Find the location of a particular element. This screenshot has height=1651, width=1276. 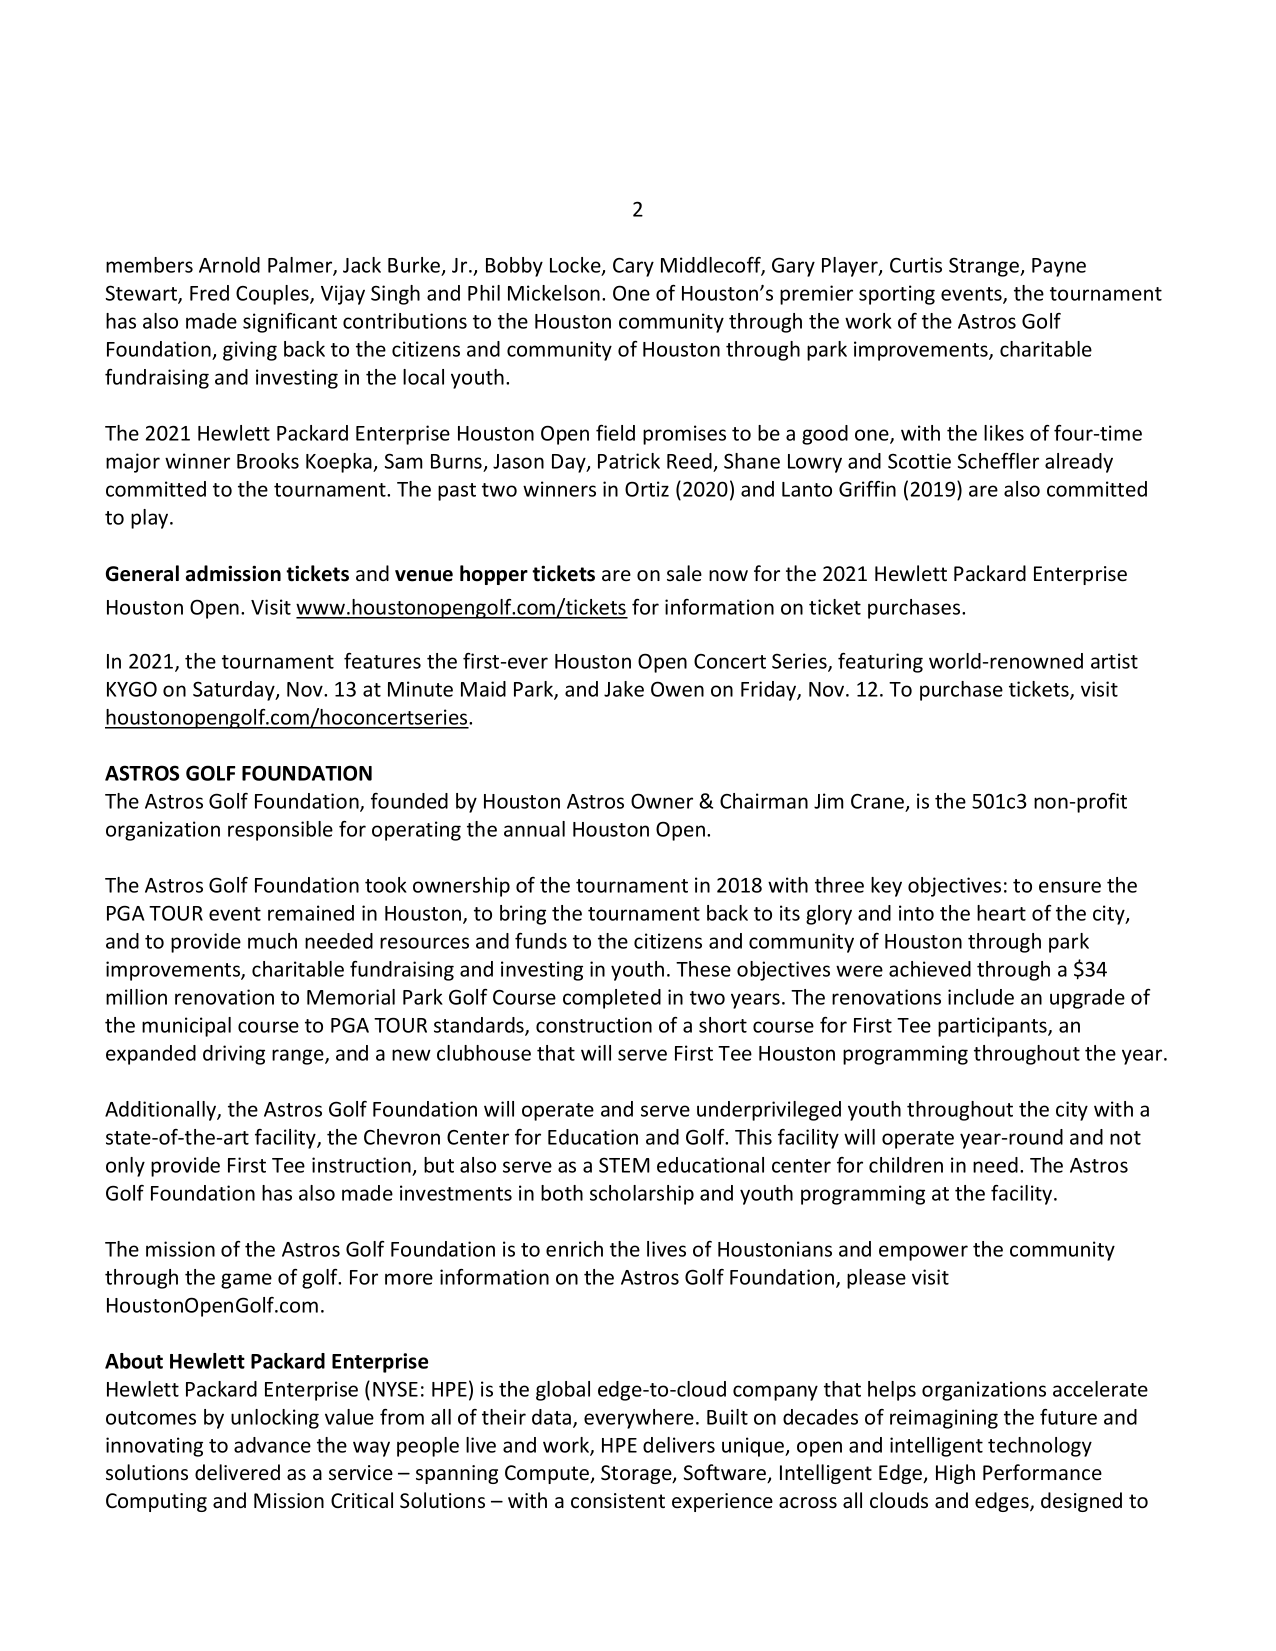

Fred is located at coordinates (209, 293).
